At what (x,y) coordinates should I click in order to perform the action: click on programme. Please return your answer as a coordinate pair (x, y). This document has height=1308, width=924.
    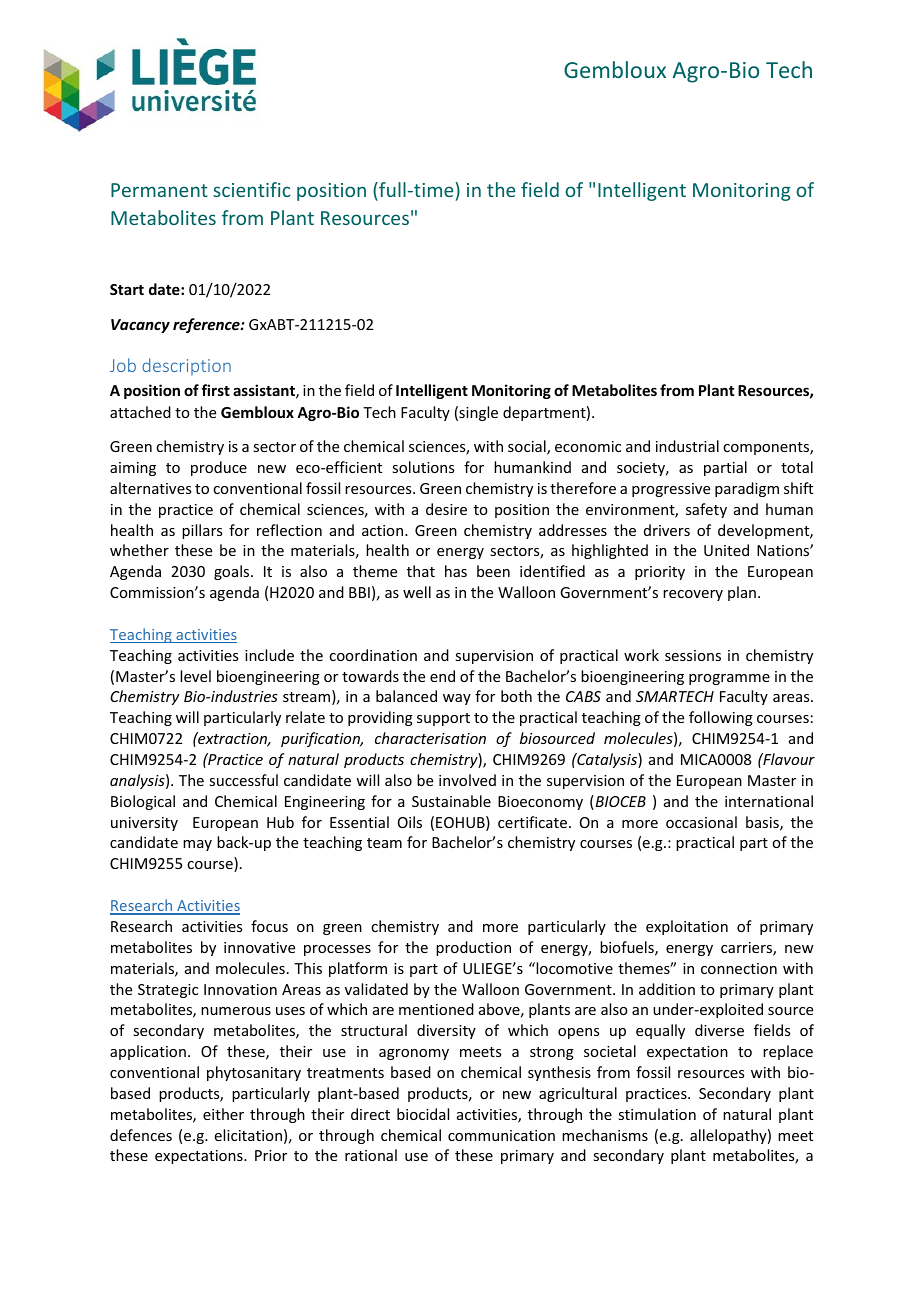
    Looking at the image, I should click on (729, 679).
